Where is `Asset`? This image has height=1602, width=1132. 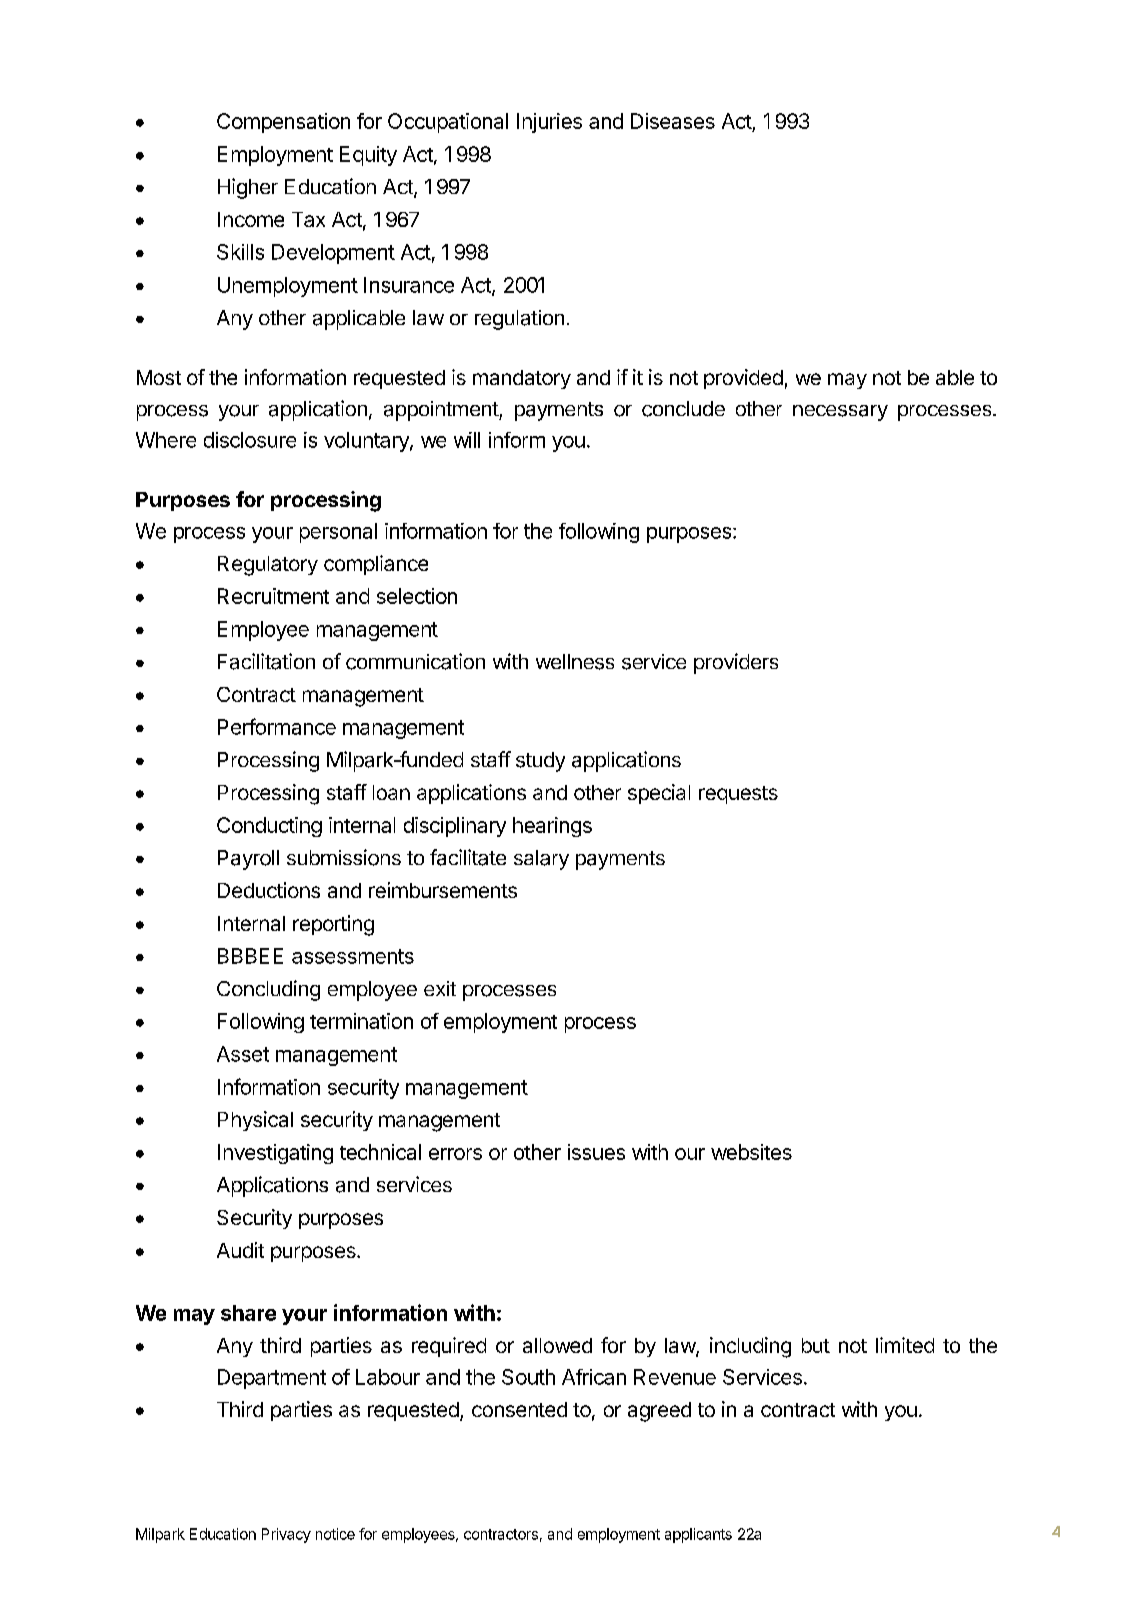 Asset is located at coordinates (243, 1054).
